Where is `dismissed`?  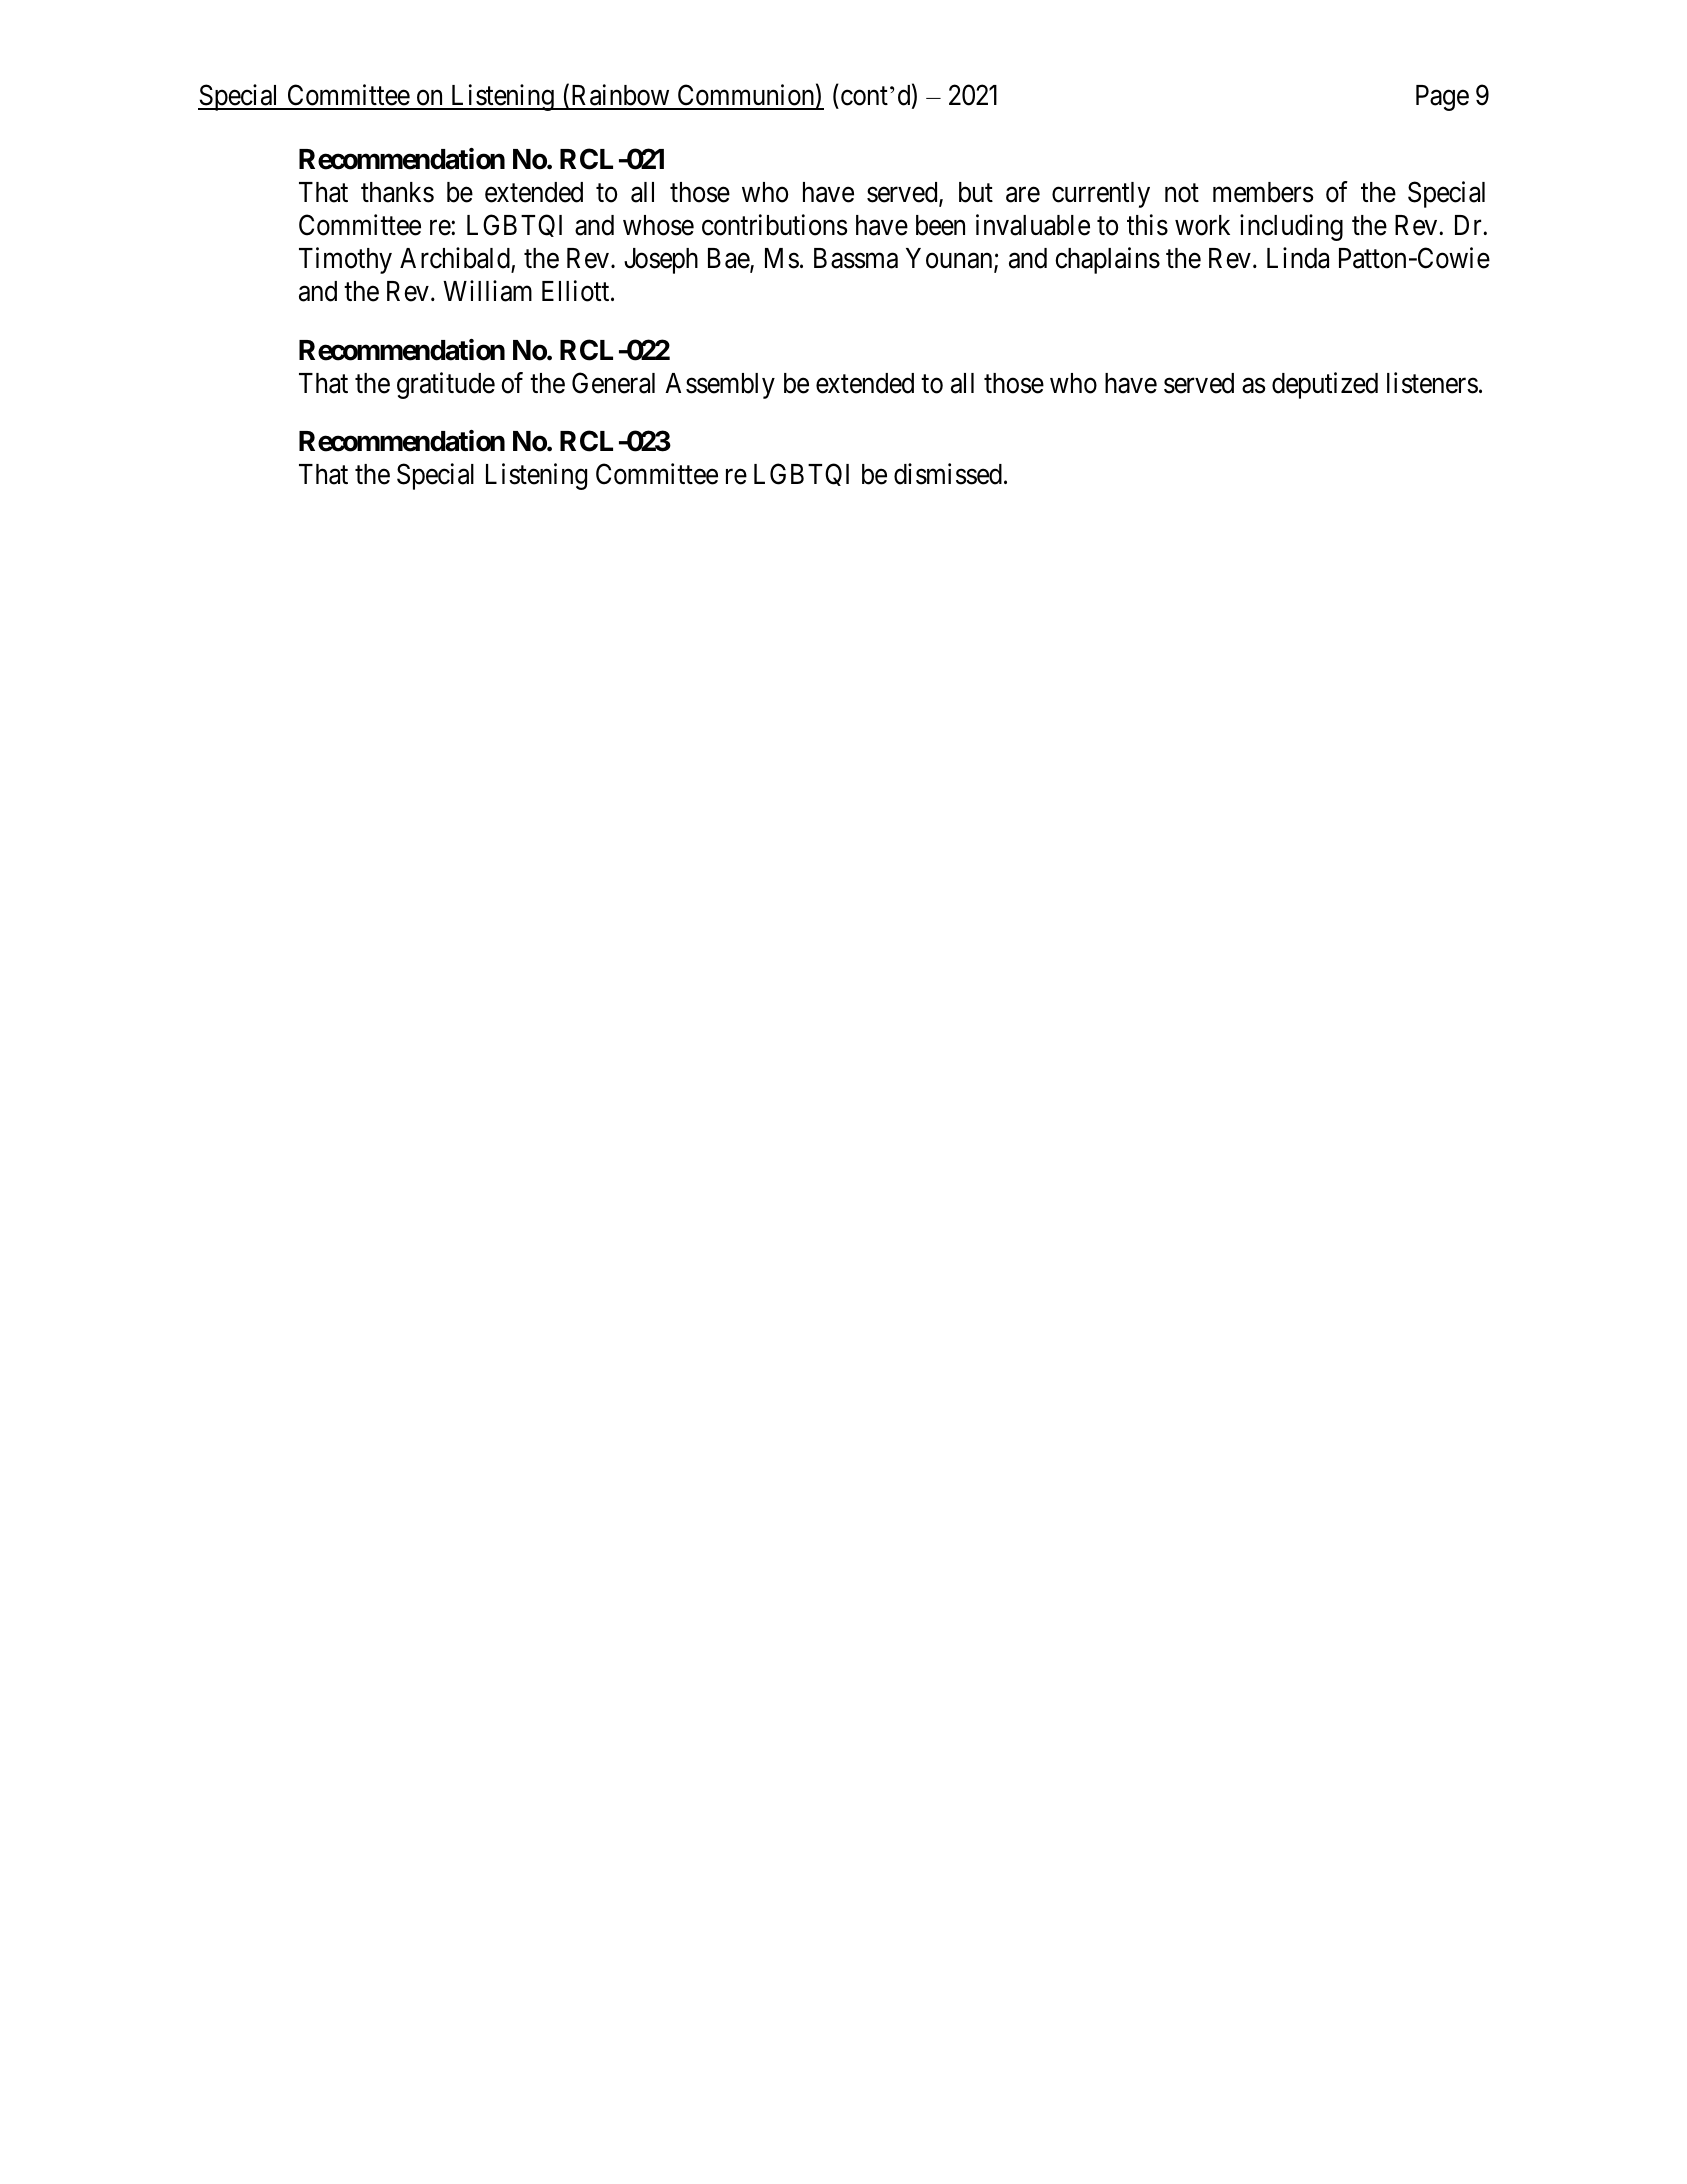
dismissed is located at coordinates (948, 474).
